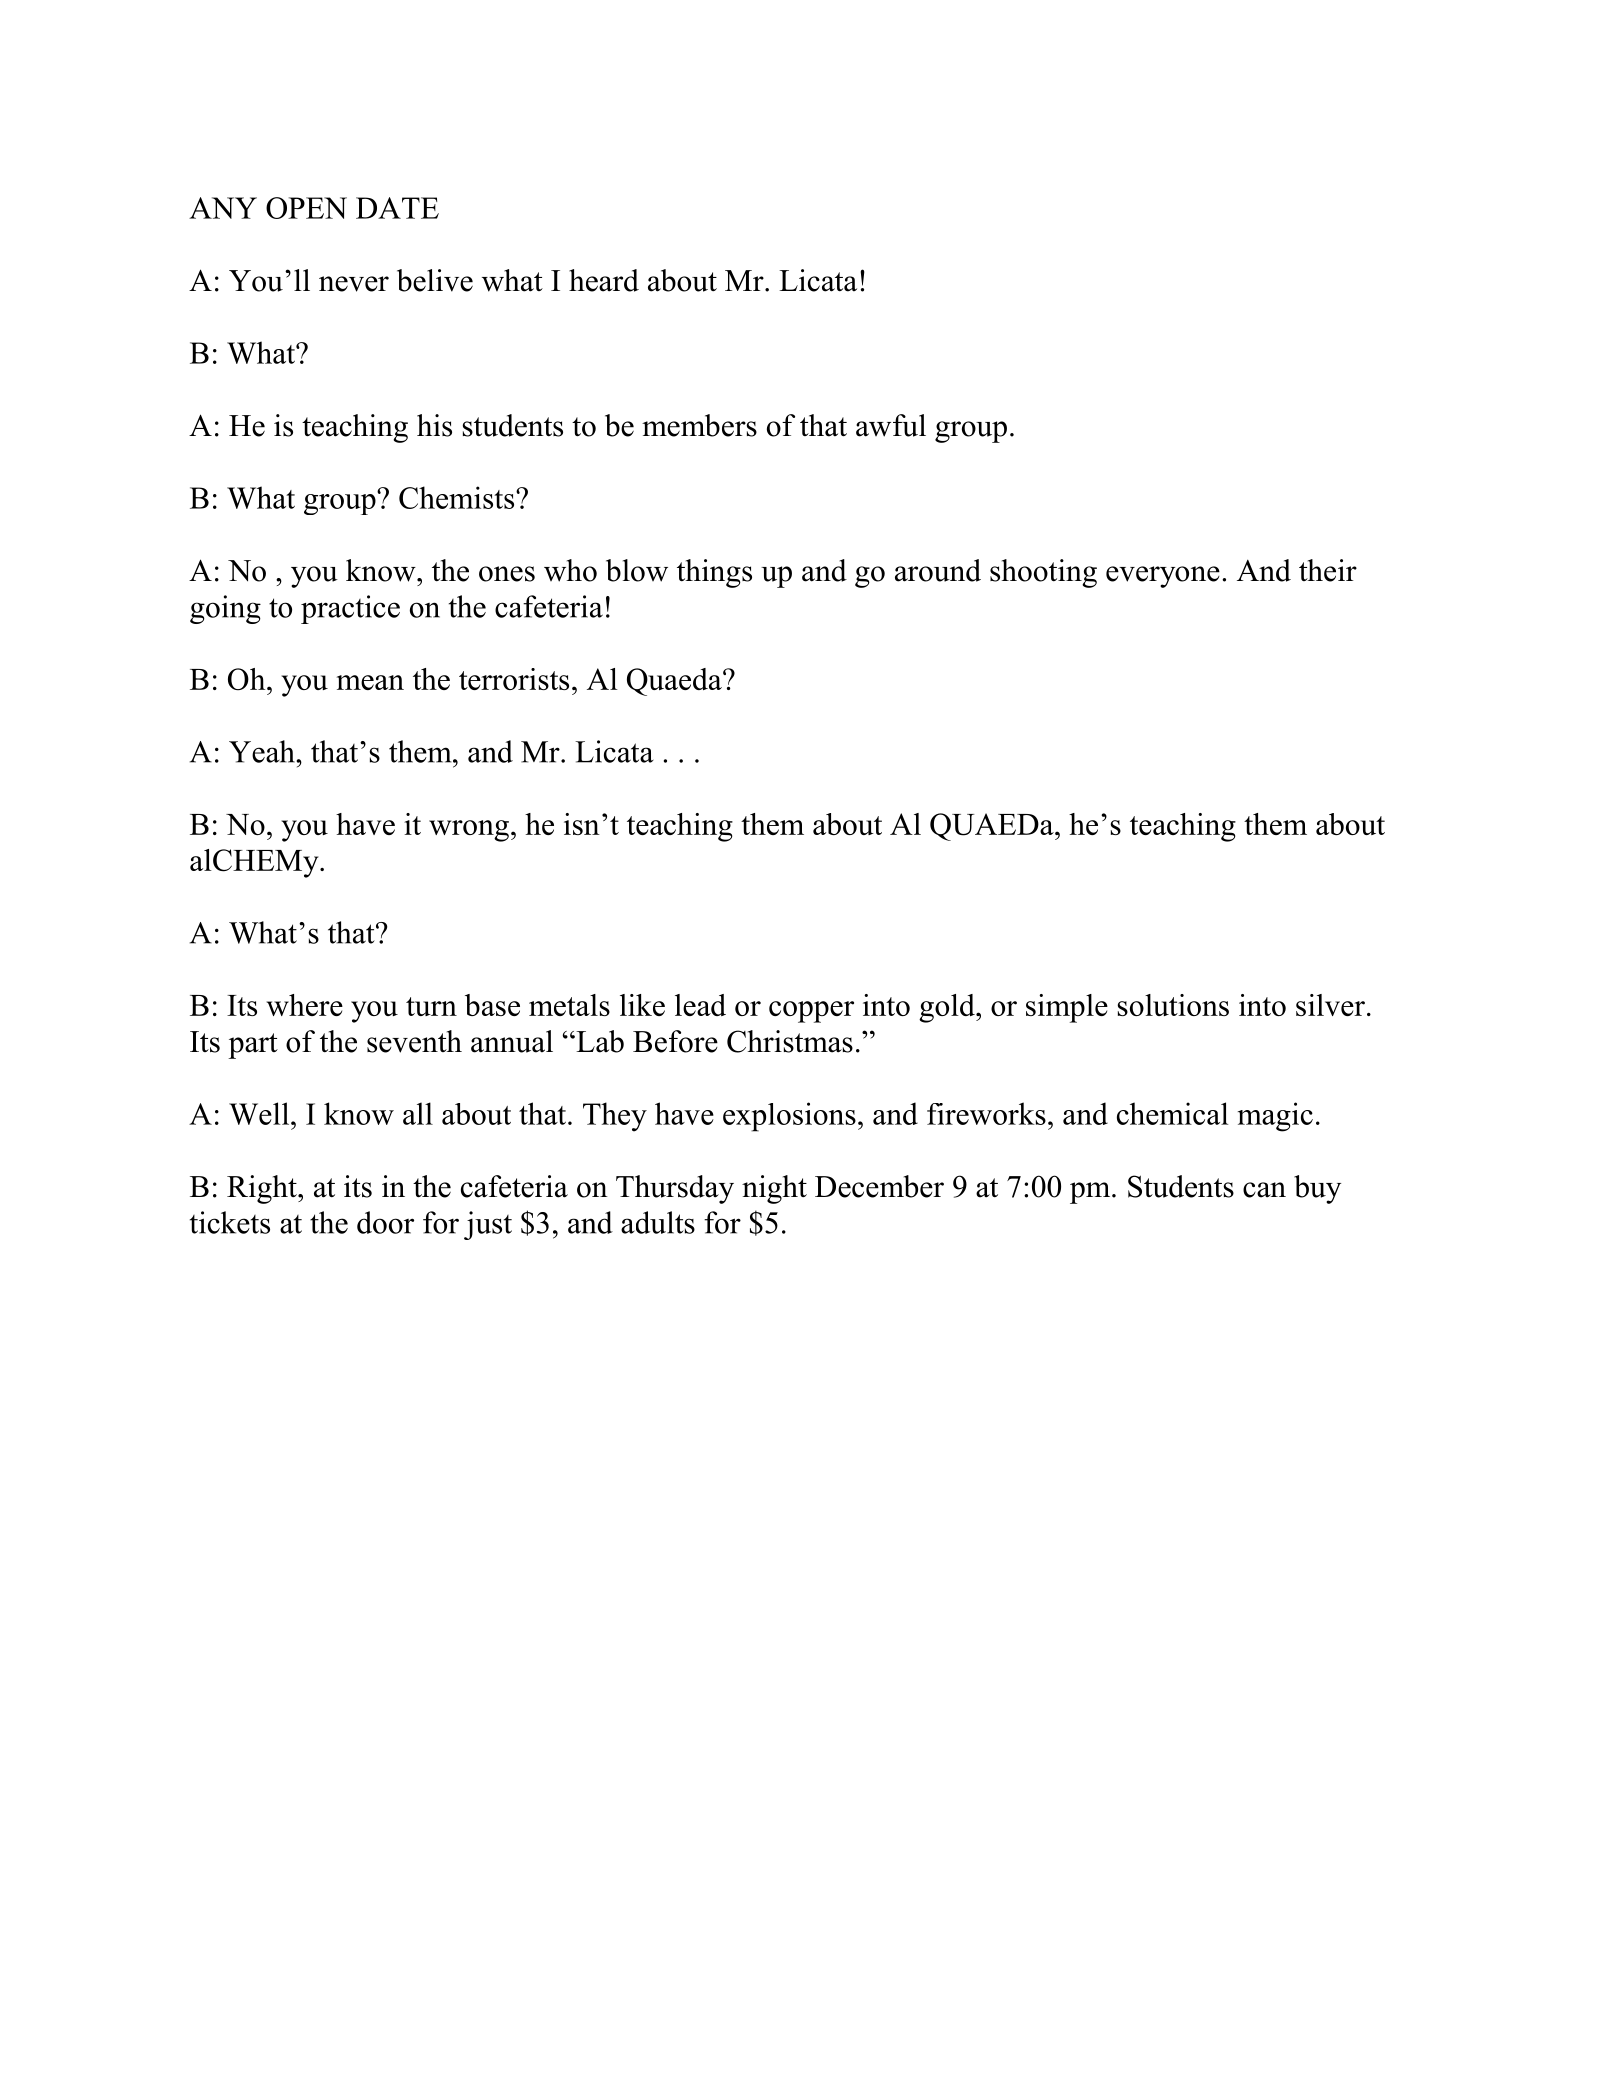  What do you see at coordinates (714, 573) in the screenshot?
I see `things` at bounding box center [714, 573].
